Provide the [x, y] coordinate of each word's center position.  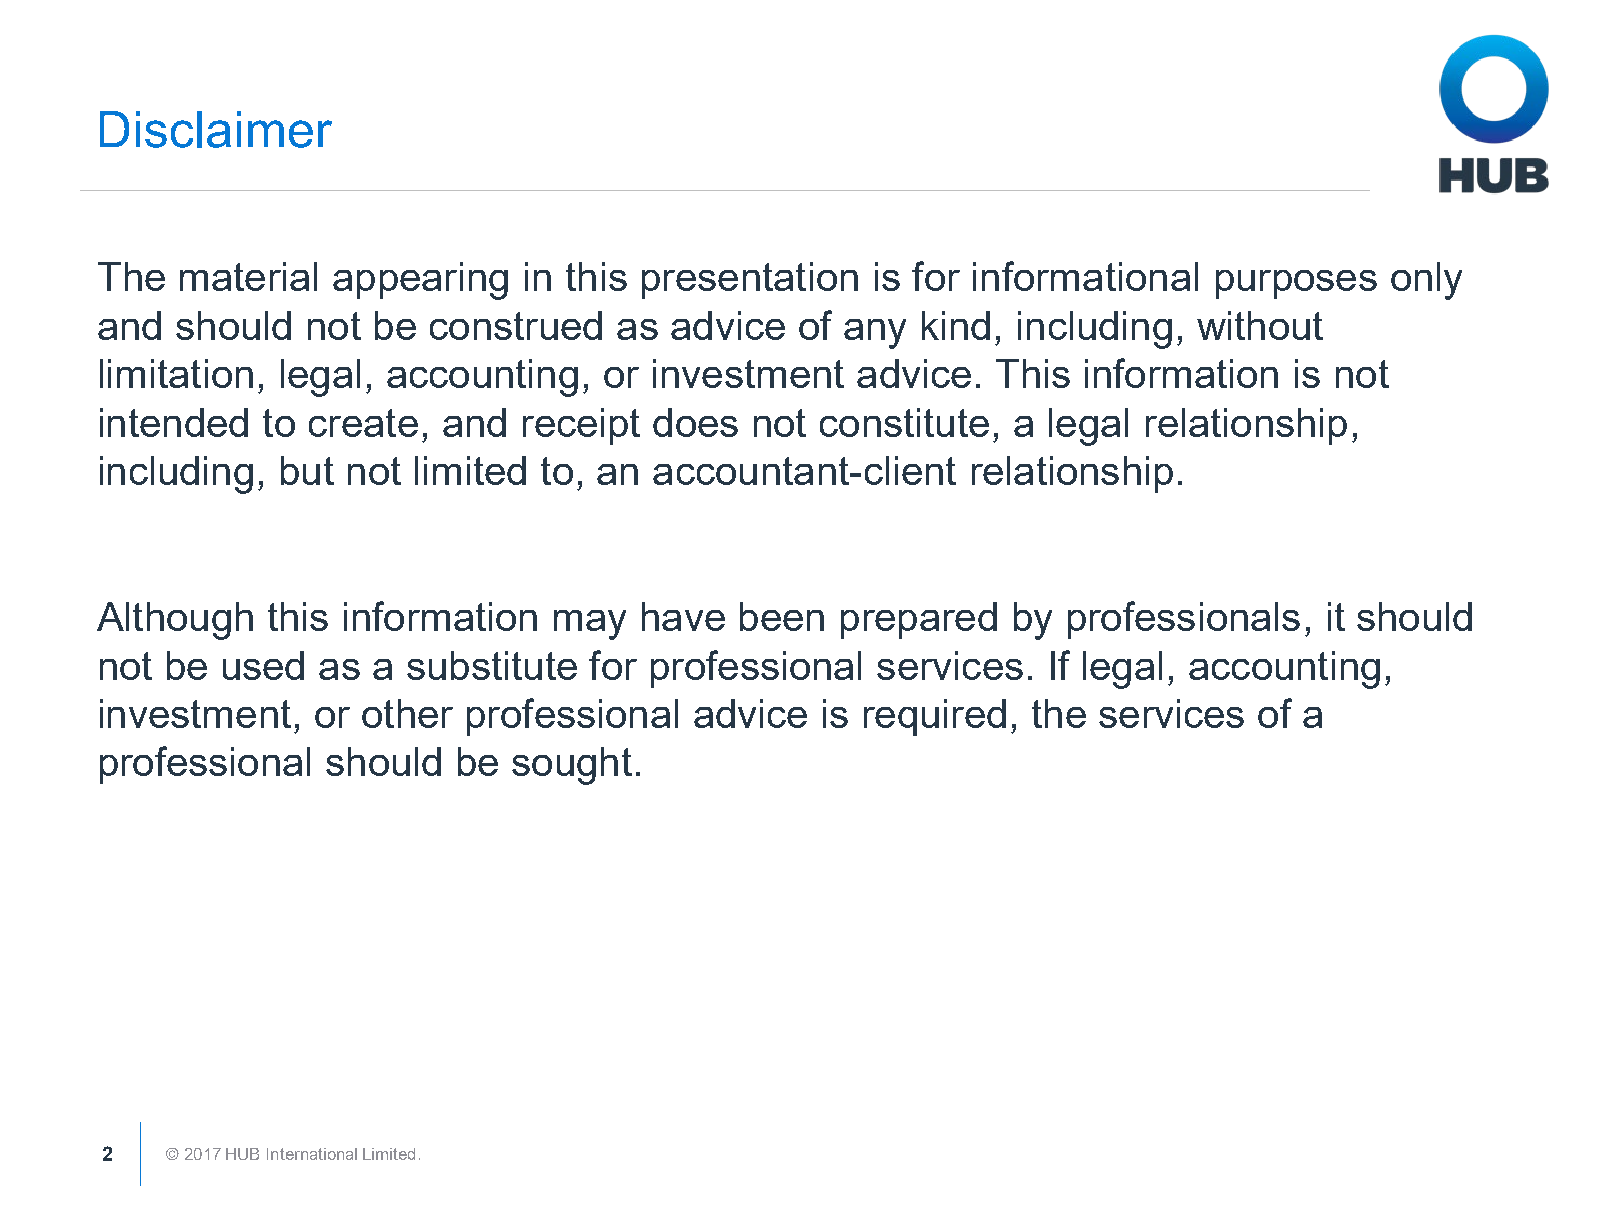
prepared [919, 620]
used [263, 665]
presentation [750, 280]
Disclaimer [216, 129]
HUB [242, 1154]
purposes [1296, 284]
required [935, 717]
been [782, 616]
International [312, 1154]
